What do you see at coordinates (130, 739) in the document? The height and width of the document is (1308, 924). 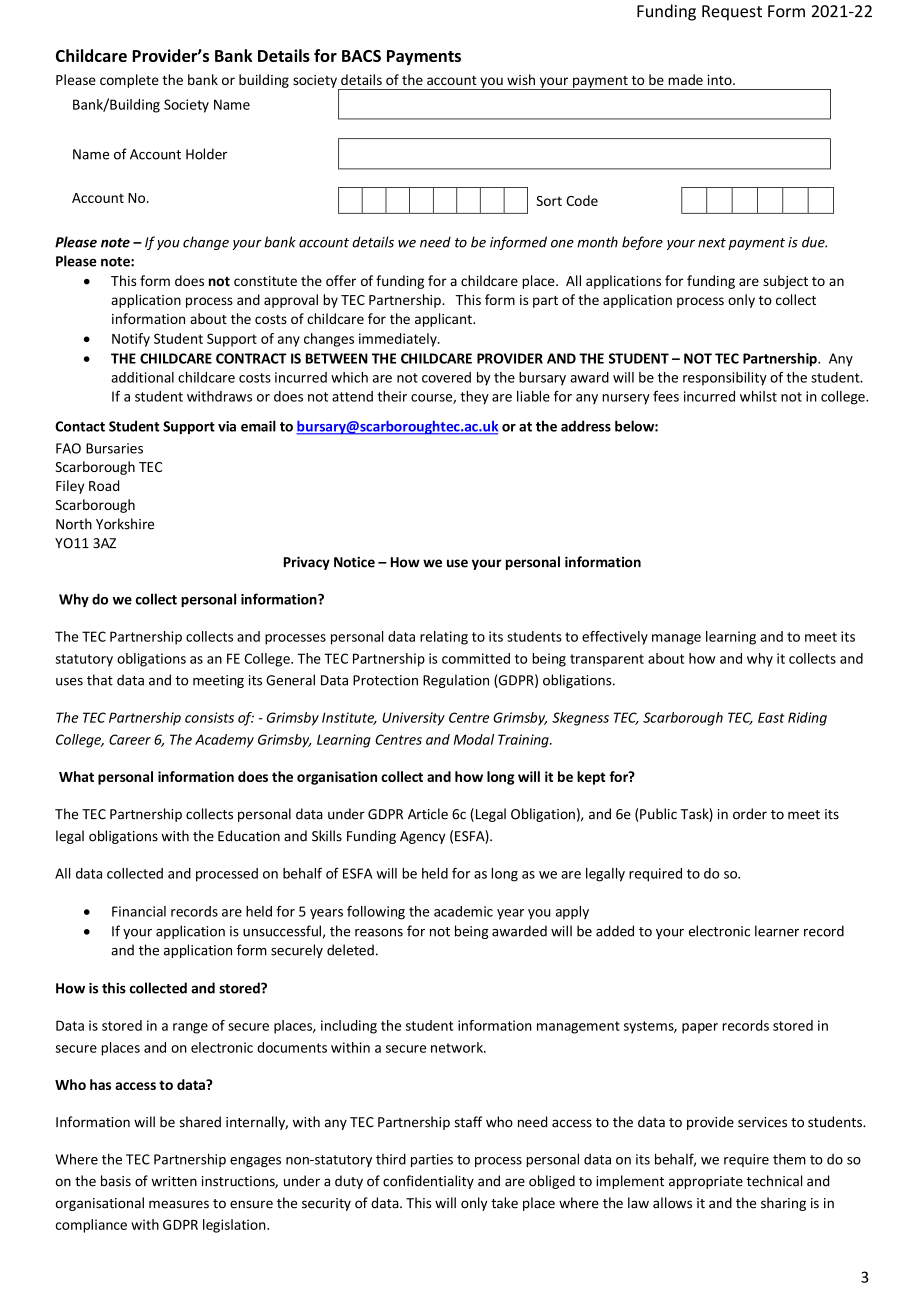 I see `Career` at bounding box center [130, 739].
